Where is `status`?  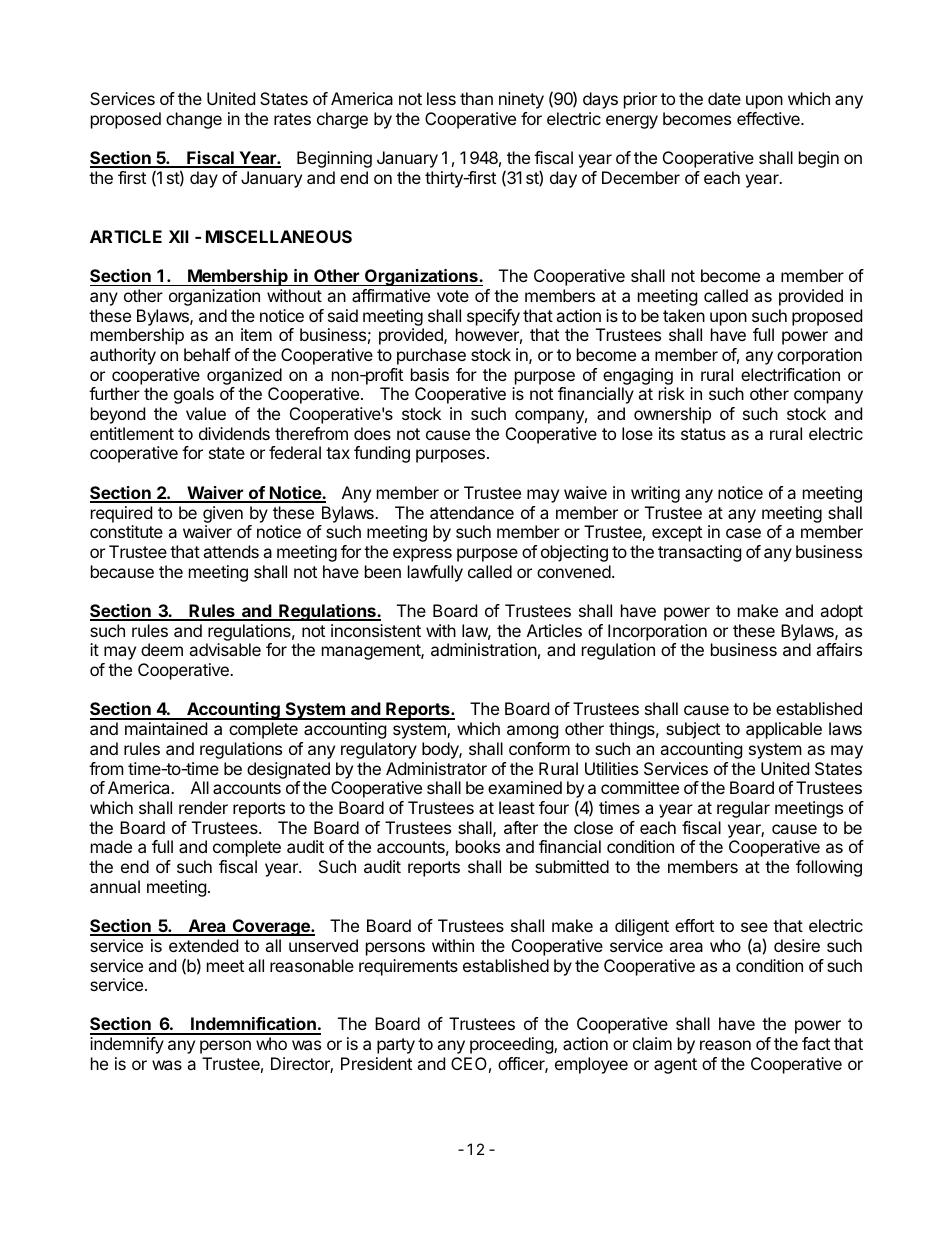 status is located at coordinates (703, 434).
